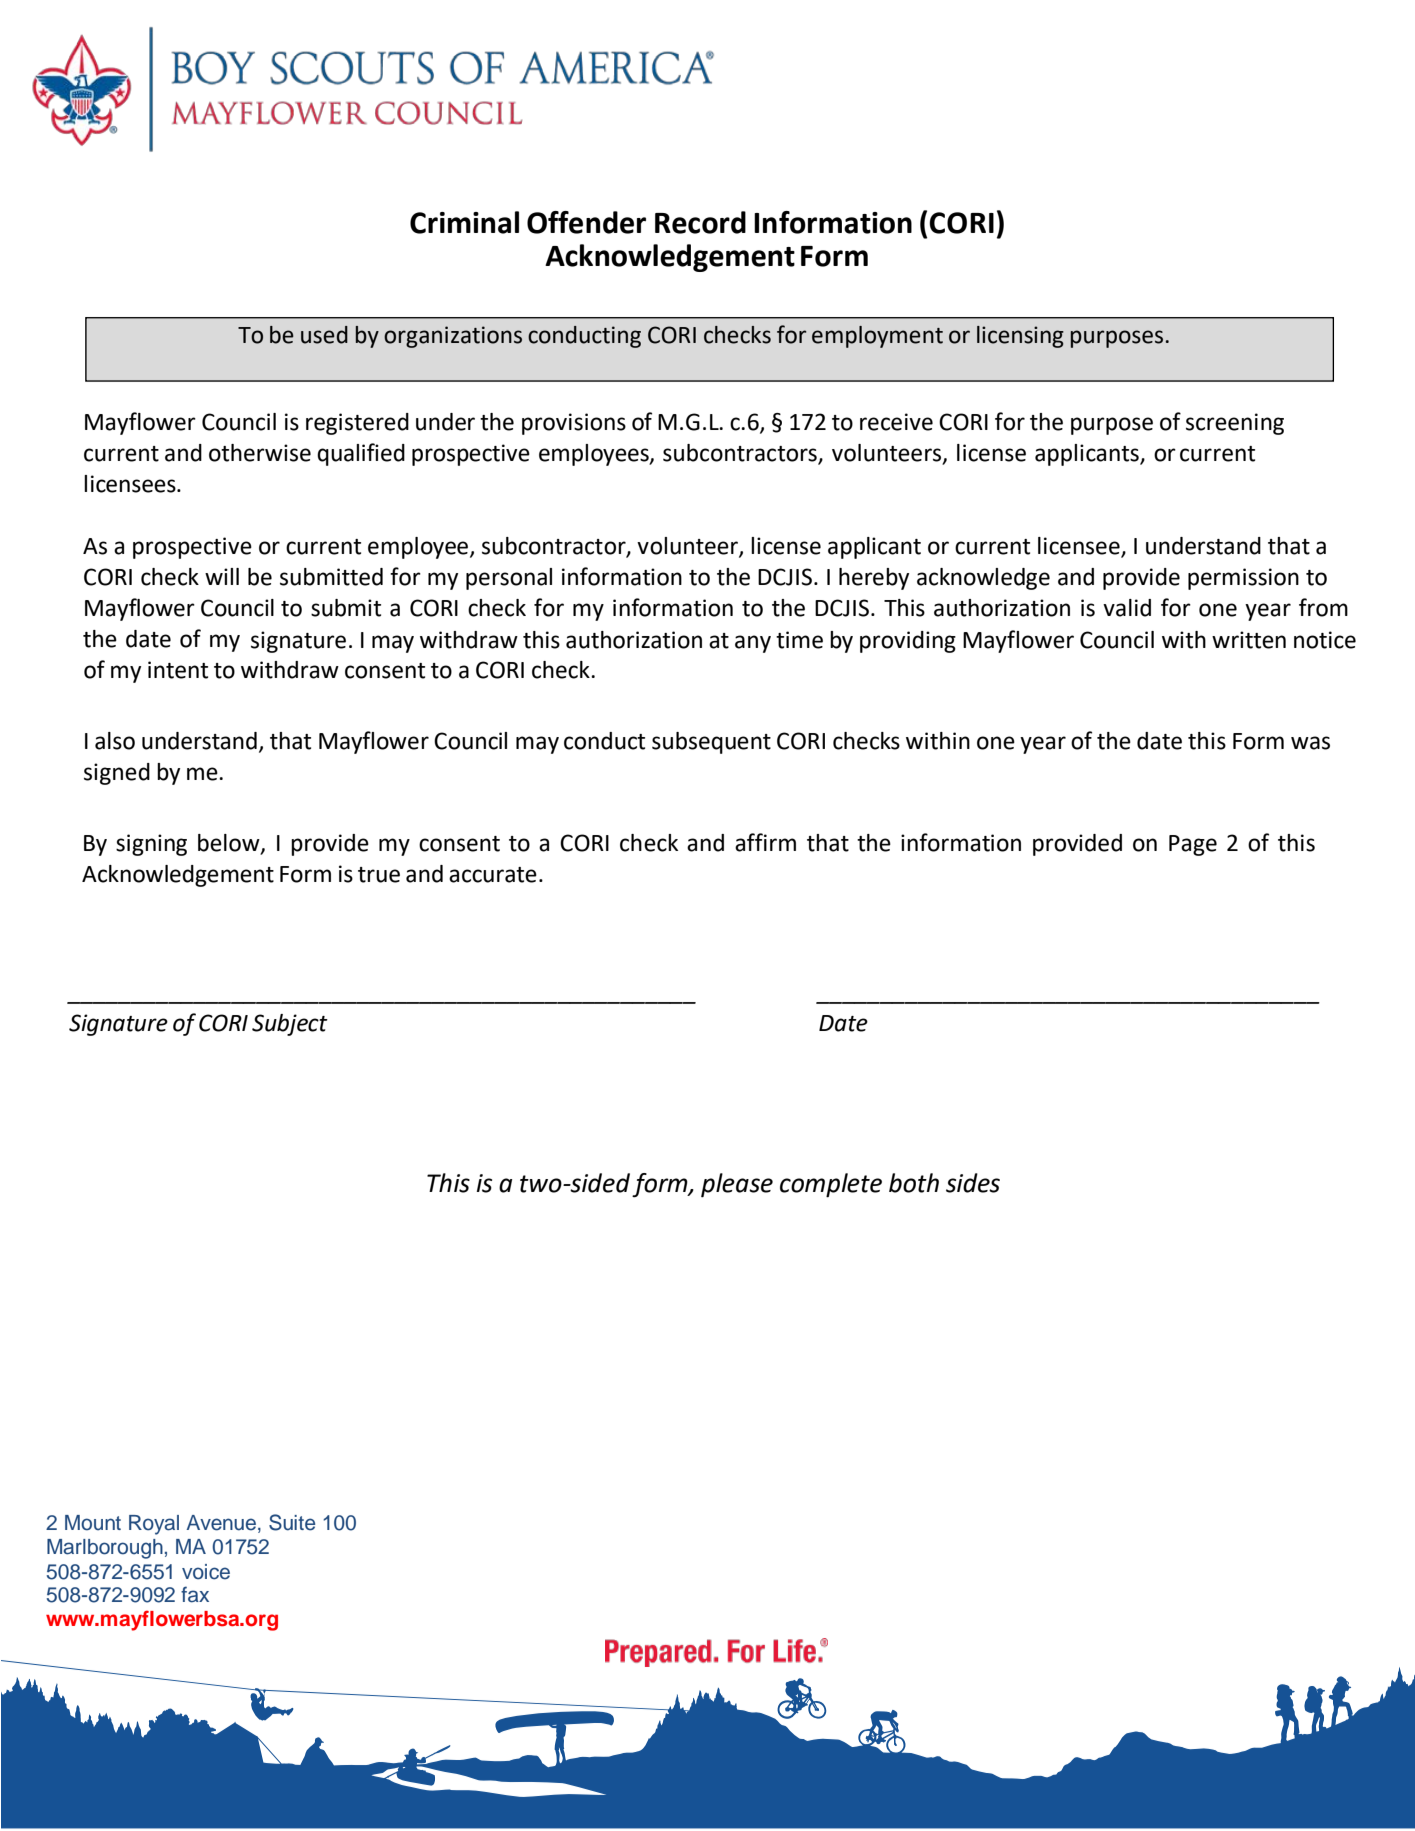 The image size is (1415, 1831). I want to click on Suite, so click(292, 1522).
